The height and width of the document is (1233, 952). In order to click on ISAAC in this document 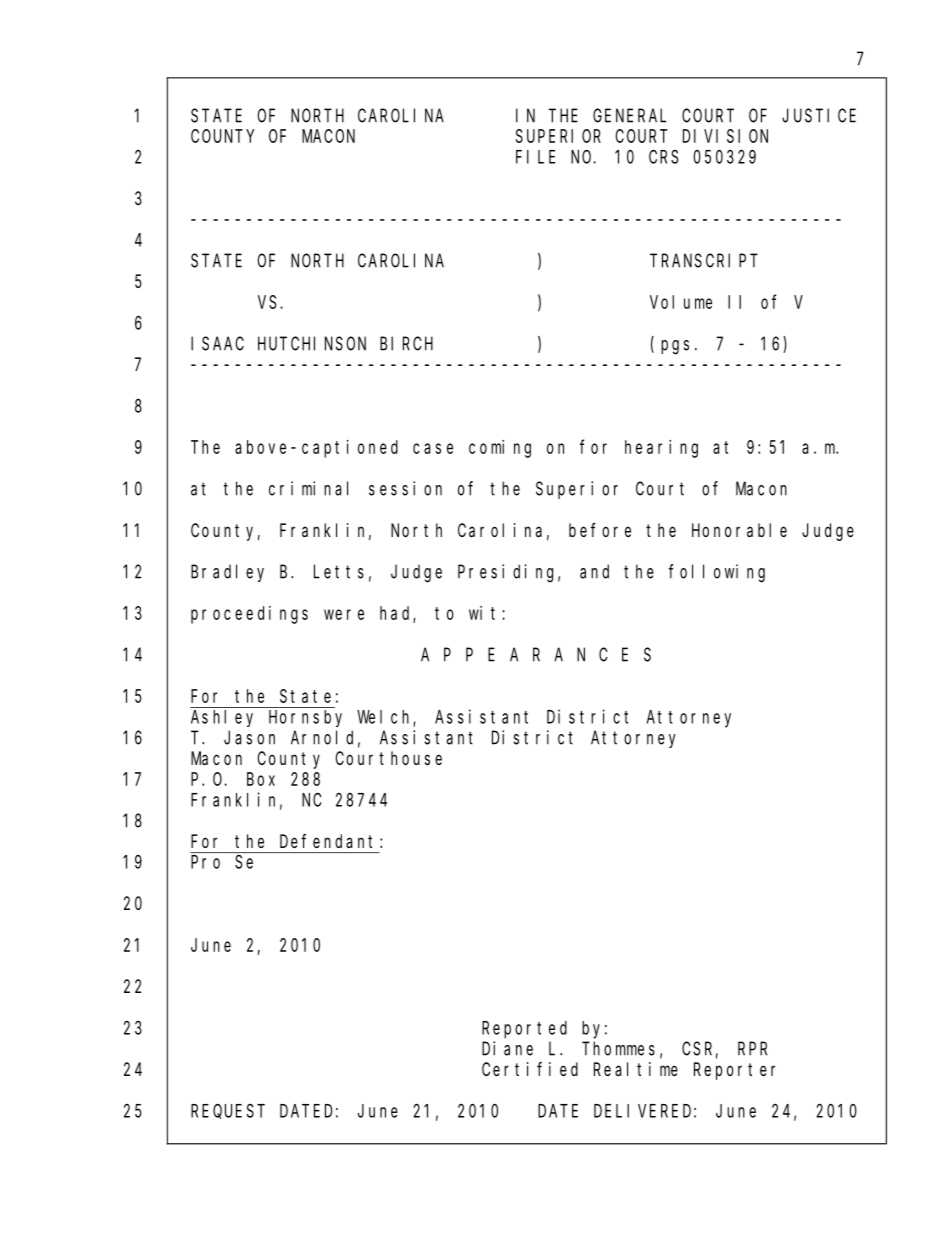, I will do `click(217, 344)`.
